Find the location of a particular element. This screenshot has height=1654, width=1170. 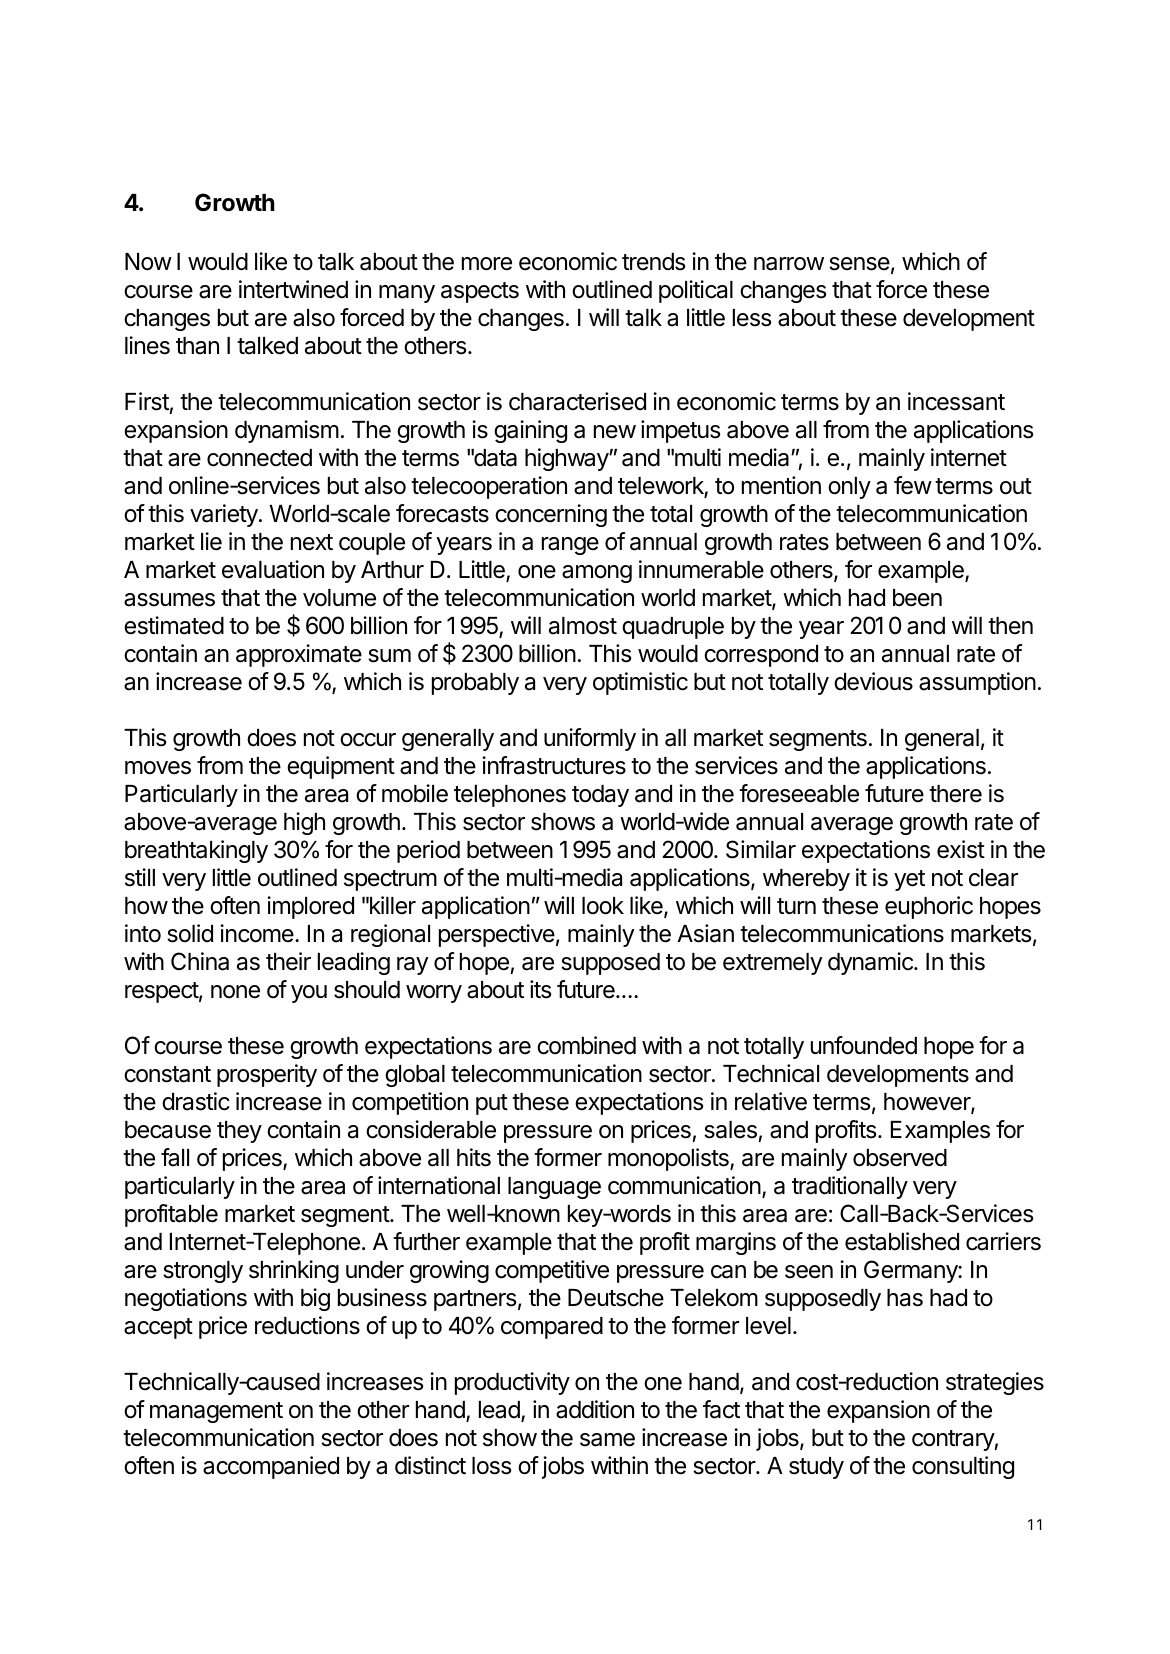

look is located at coordinates (603, 906).
